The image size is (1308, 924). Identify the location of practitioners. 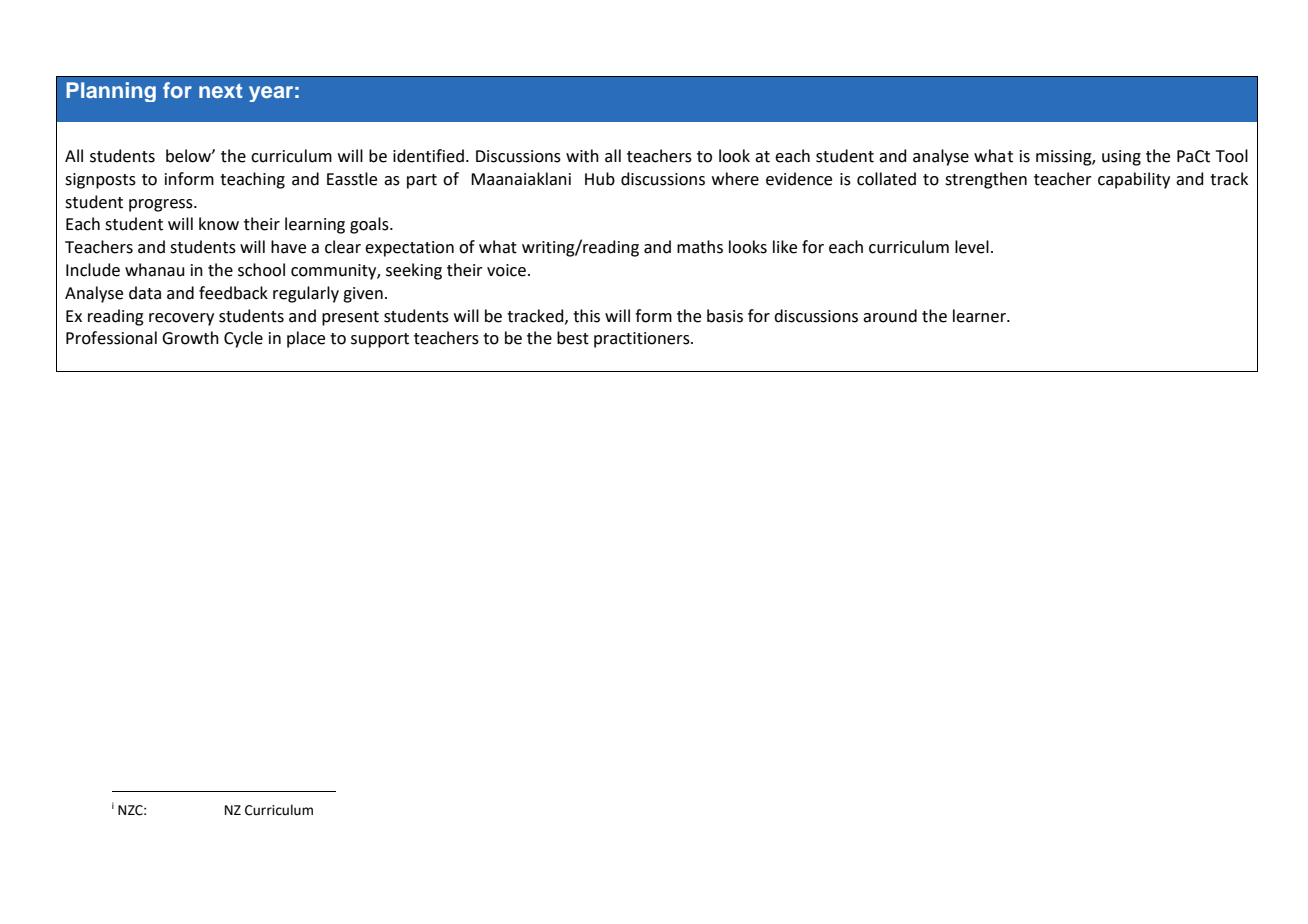
(643, 340).
